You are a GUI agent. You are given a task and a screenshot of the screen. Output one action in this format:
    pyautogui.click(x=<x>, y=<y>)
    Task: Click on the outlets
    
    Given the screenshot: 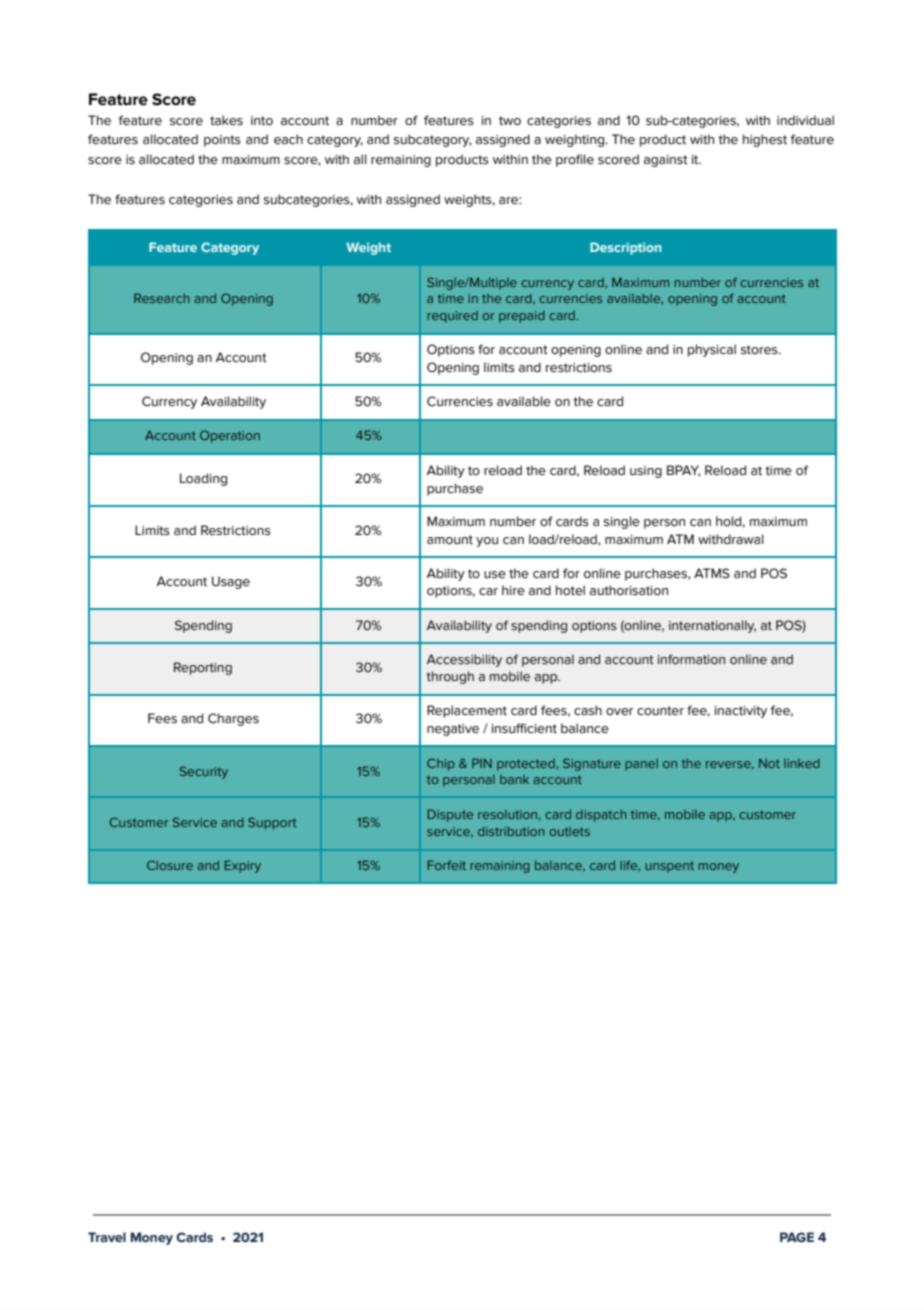 What is the action you would take?
    pyautogui.click(x=569, y=831)
